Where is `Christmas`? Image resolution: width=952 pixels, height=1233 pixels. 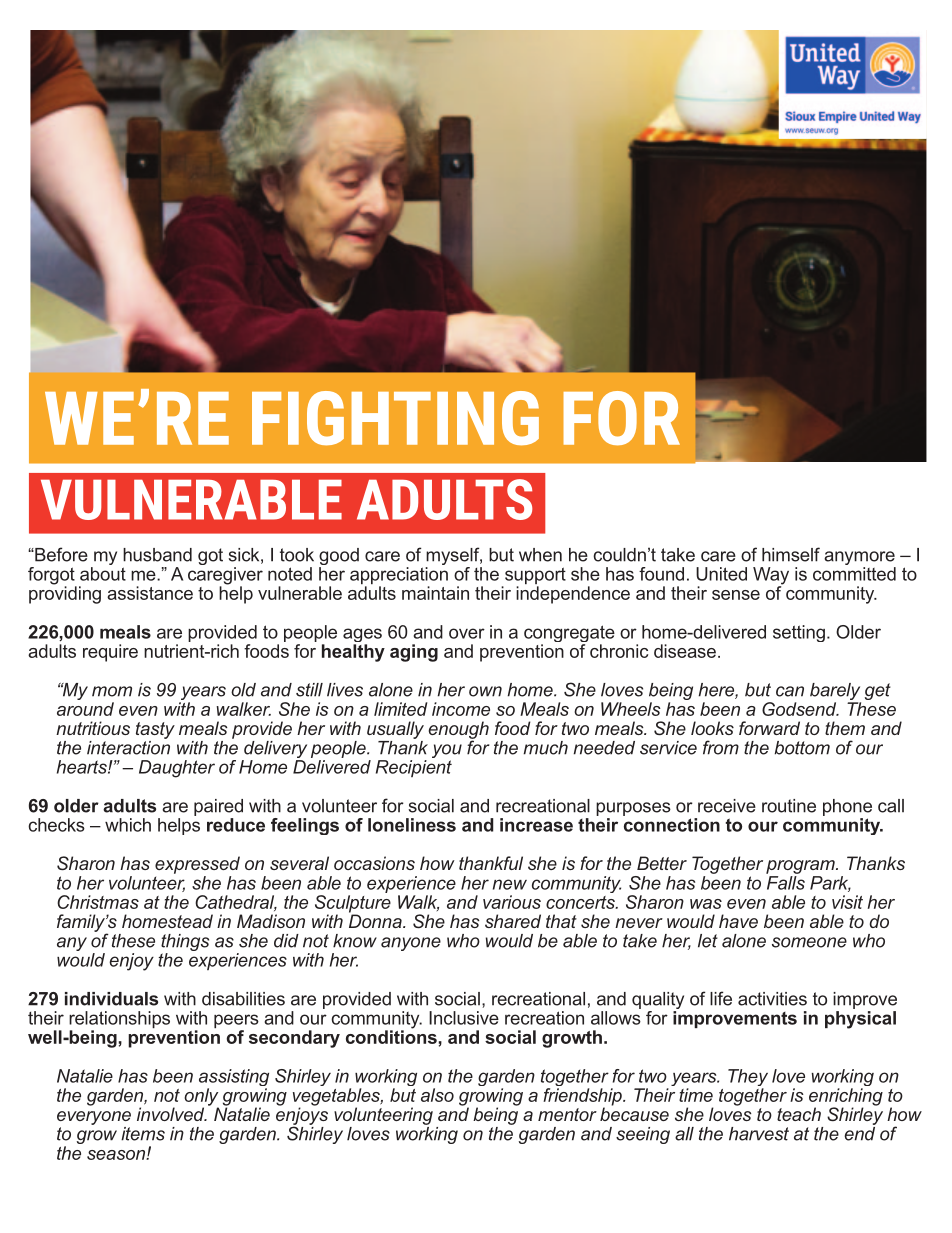
Christmas is located at coordinates (98, 902).
